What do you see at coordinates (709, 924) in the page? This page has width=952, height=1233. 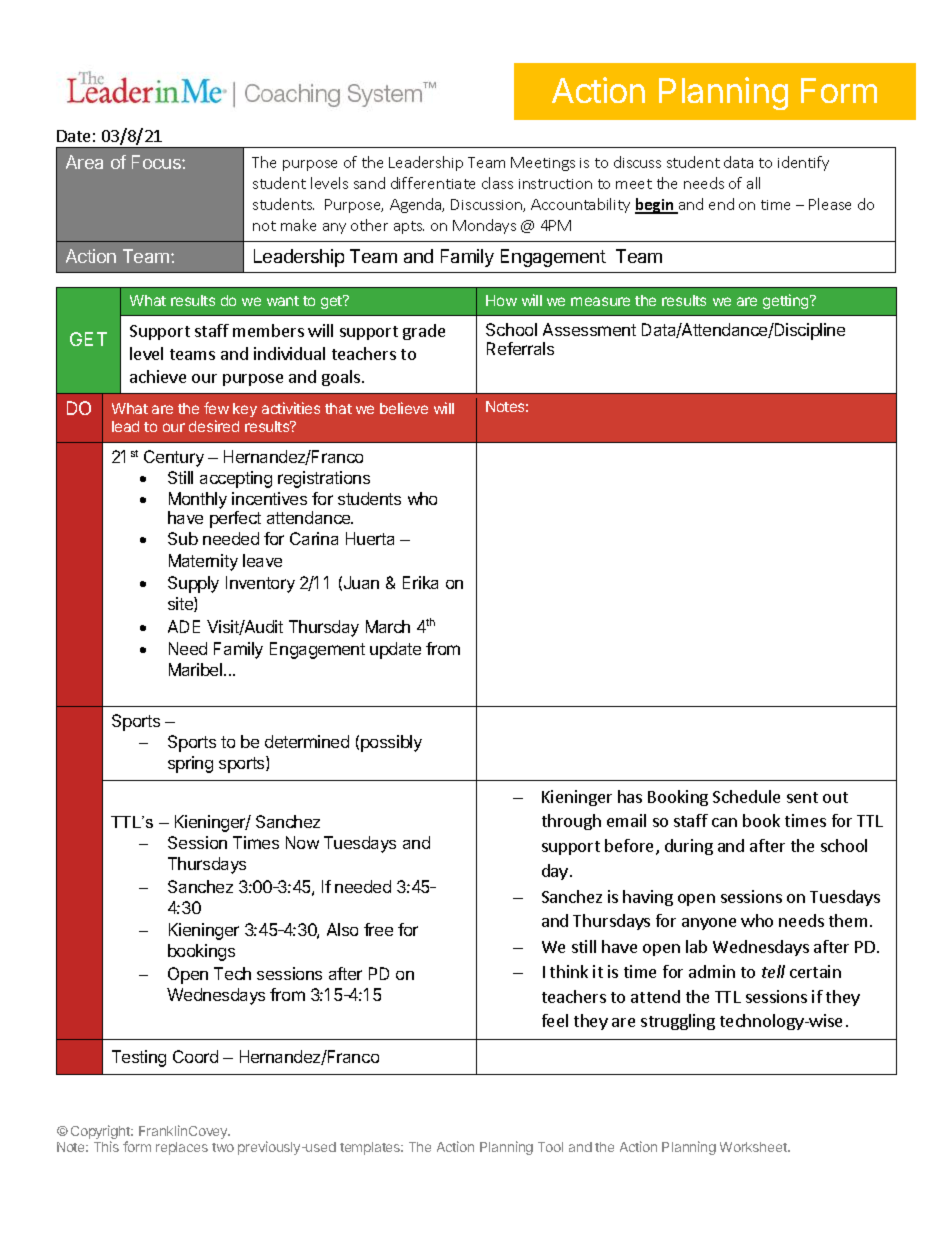 I see `anyone` at bounding box center [709, 924].
